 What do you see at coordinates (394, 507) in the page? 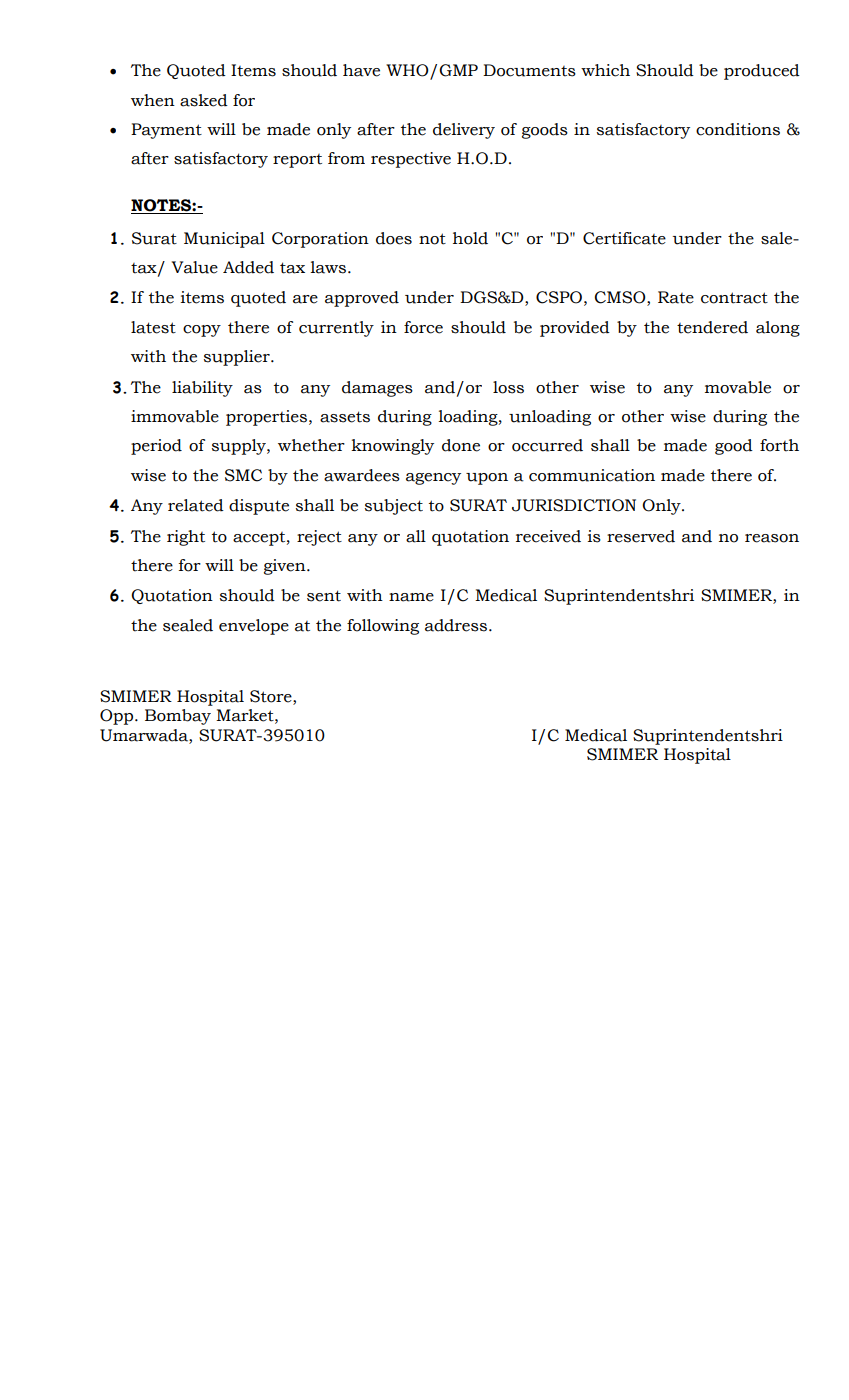
I see `subject` at bounding box center [394, 507].
